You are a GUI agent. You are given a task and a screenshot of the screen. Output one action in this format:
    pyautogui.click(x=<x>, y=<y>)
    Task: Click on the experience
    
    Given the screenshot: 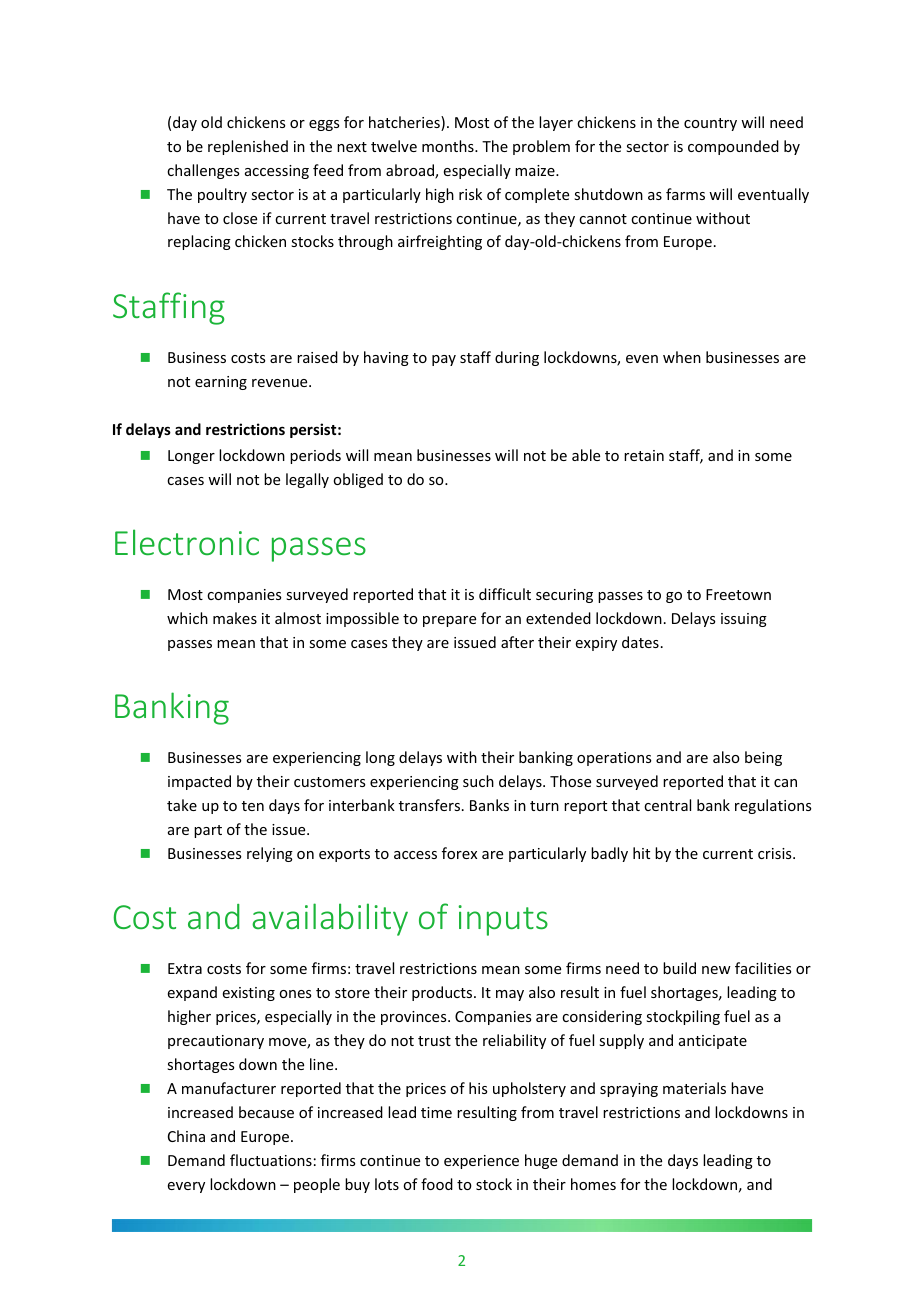 What is the action you would take?
    pyautogui.click(x=481, y=1162)
